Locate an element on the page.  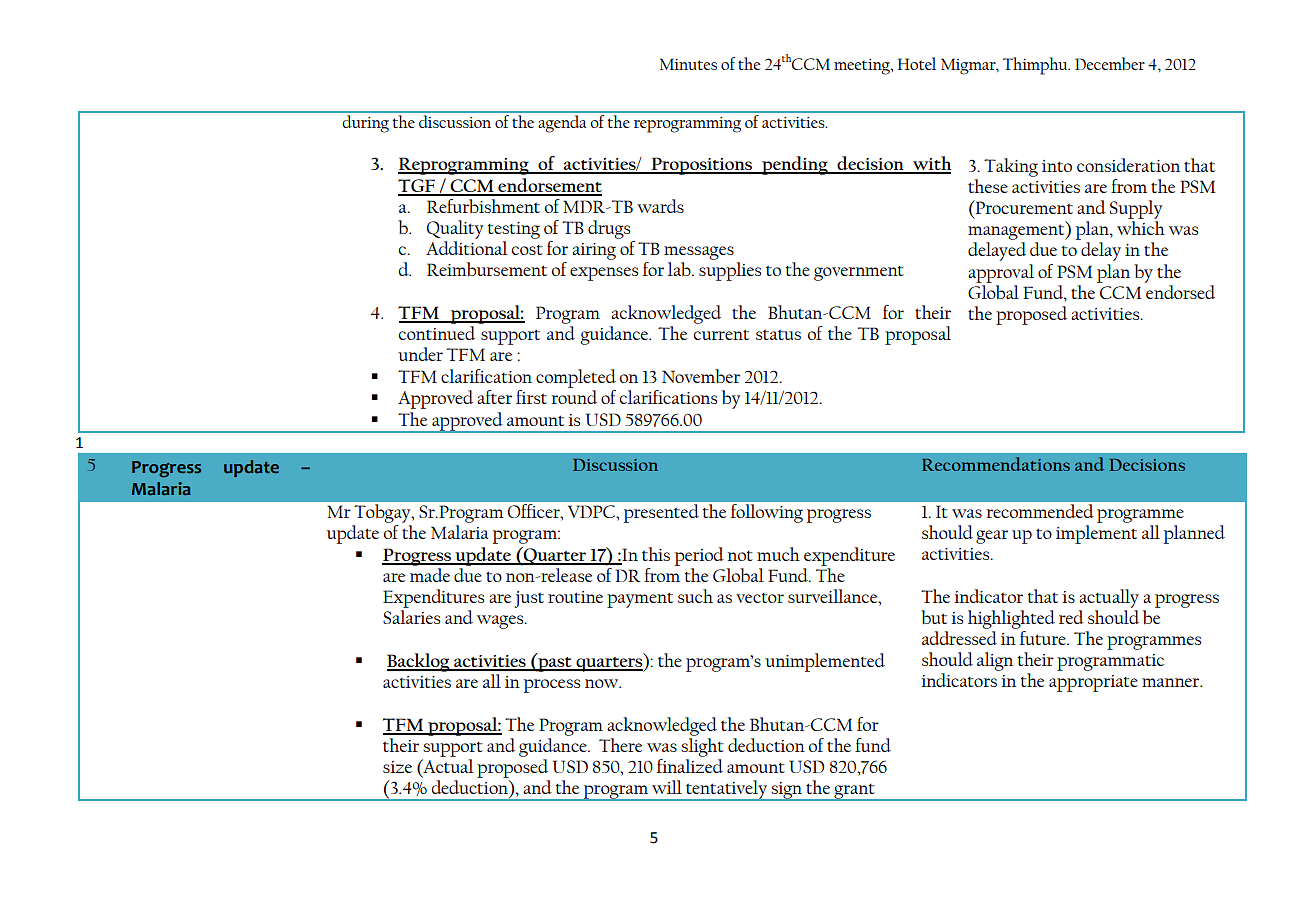
Recommendations is located at coordinates (996, 464).
